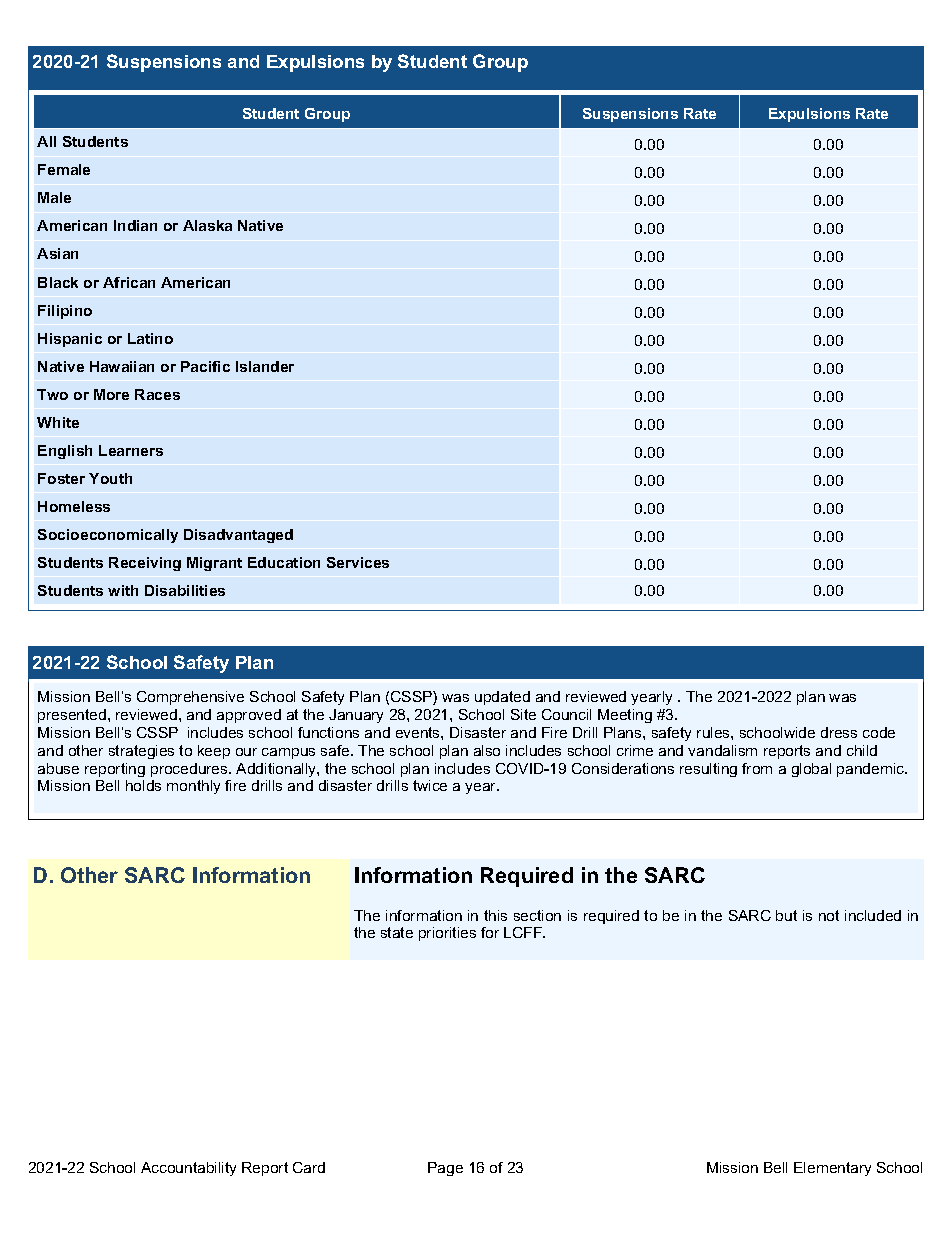  Describe the element at coordinates (445, 1169) in the image. I see `Page` at that location.
